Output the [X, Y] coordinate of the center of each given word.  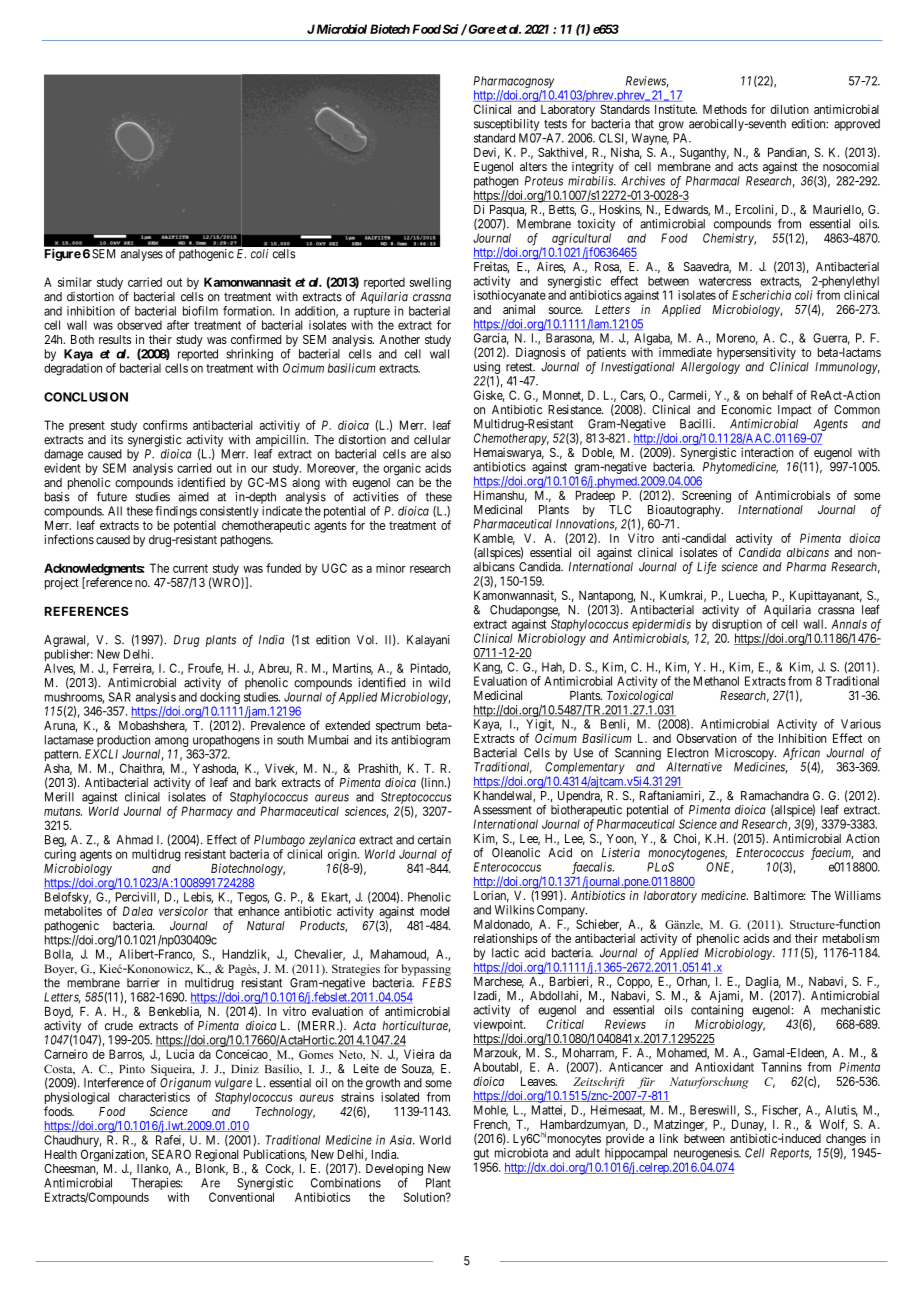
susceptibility [506, 125]
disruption [737, 626]
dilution [790, 109]
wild [439, 683]
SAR [120, 697]
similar [75, 282]
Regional [217, 1155]
